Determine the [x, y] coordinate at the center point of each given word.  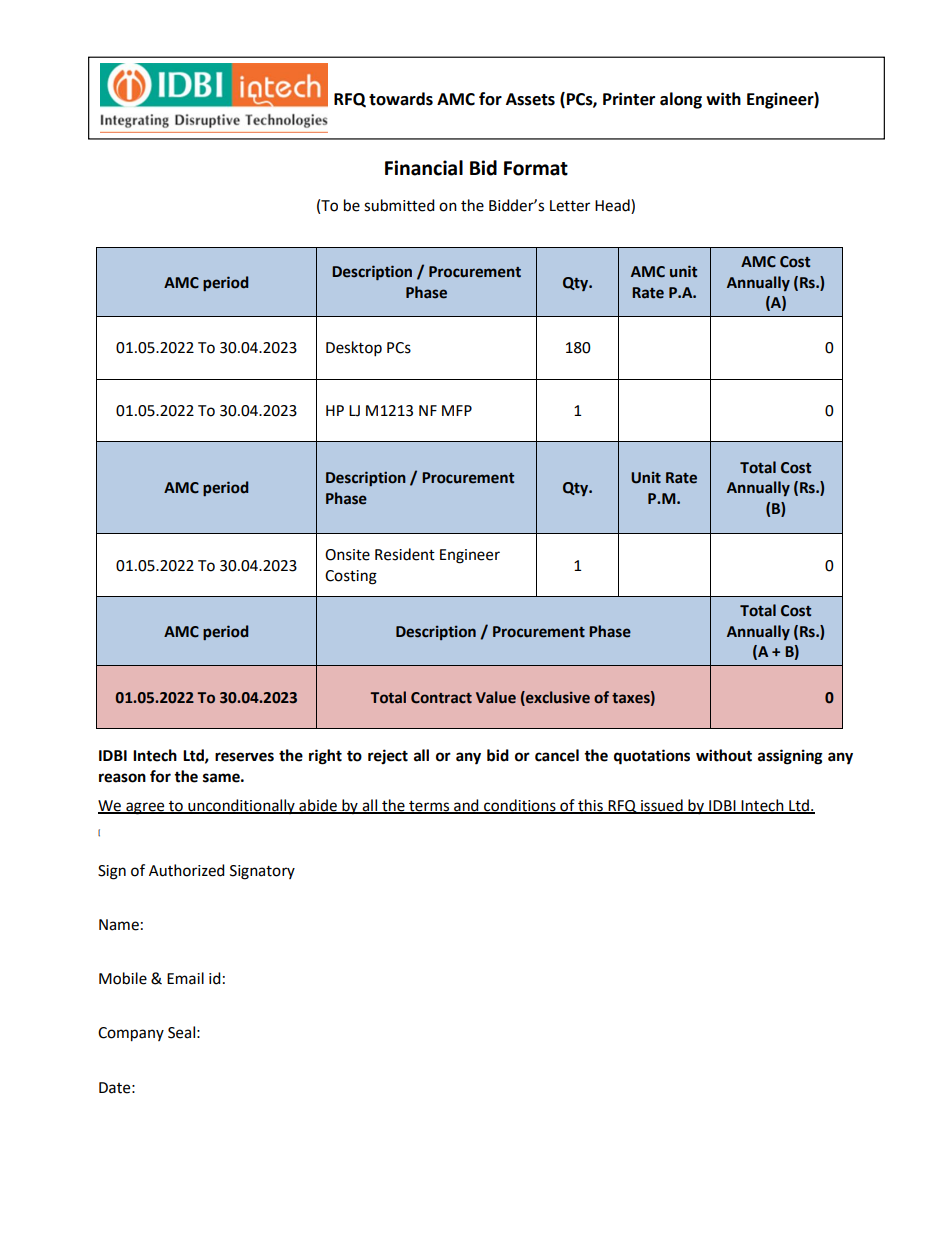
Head [613, 206]
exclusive [557, 698]
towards [401, 99]
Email [185, 978]
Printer [629, 99]
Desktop [354, 349]
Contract [441, 698]
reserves [244, 757]
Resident [405, 554]
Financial [424, 168]
